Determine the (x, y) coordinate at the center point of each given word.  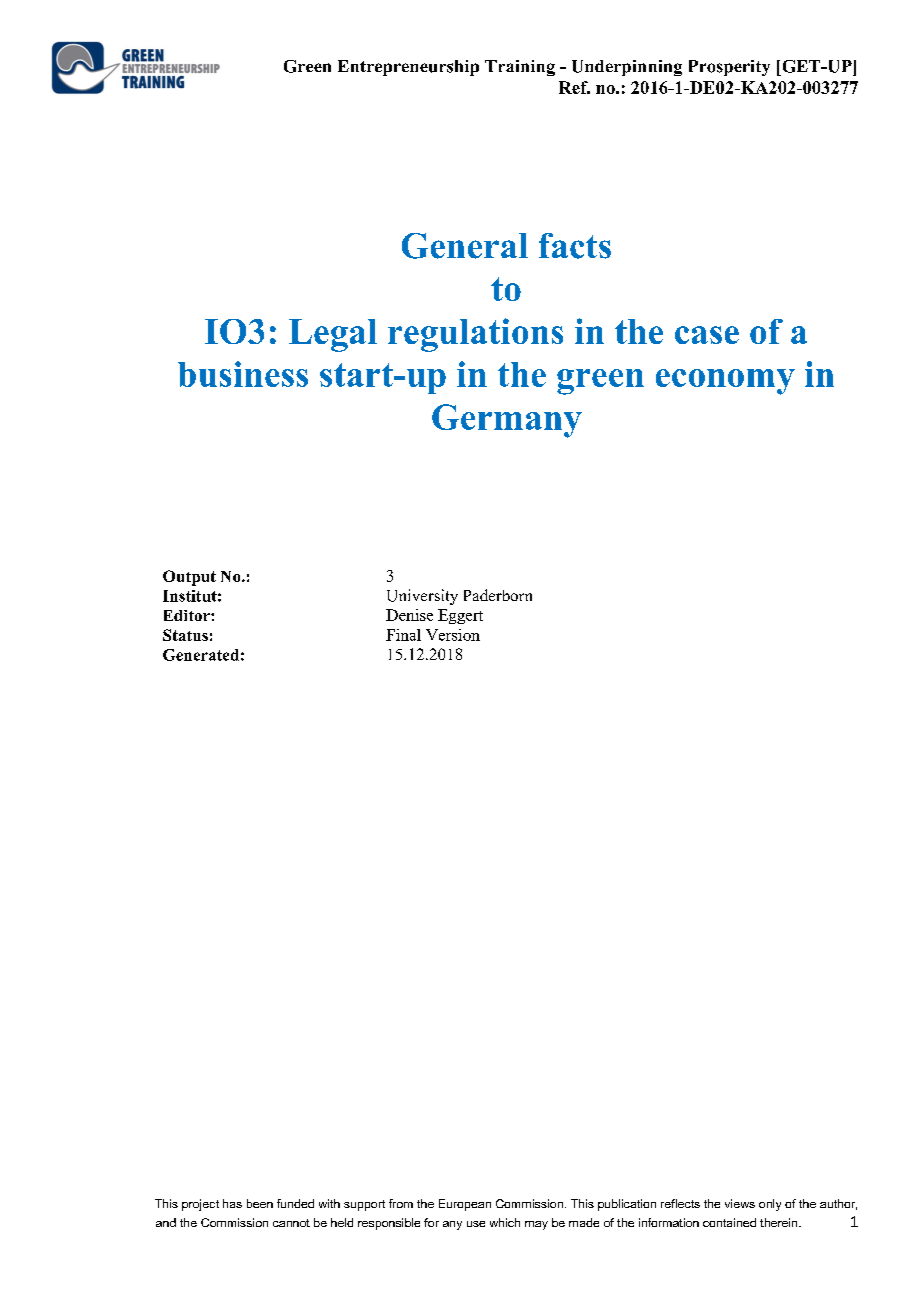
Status (185, 635)
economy (725, 382)
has (232, 1203)
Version (453, 635)
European (465, 1205)
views (740, 1203)
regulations (475, 335)
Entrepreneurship (408, 68)
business (243, 374)
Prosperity (729, 68)
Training (520, 68)
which (505, 1222)
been (260, 1203)
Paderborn (498, 595)
